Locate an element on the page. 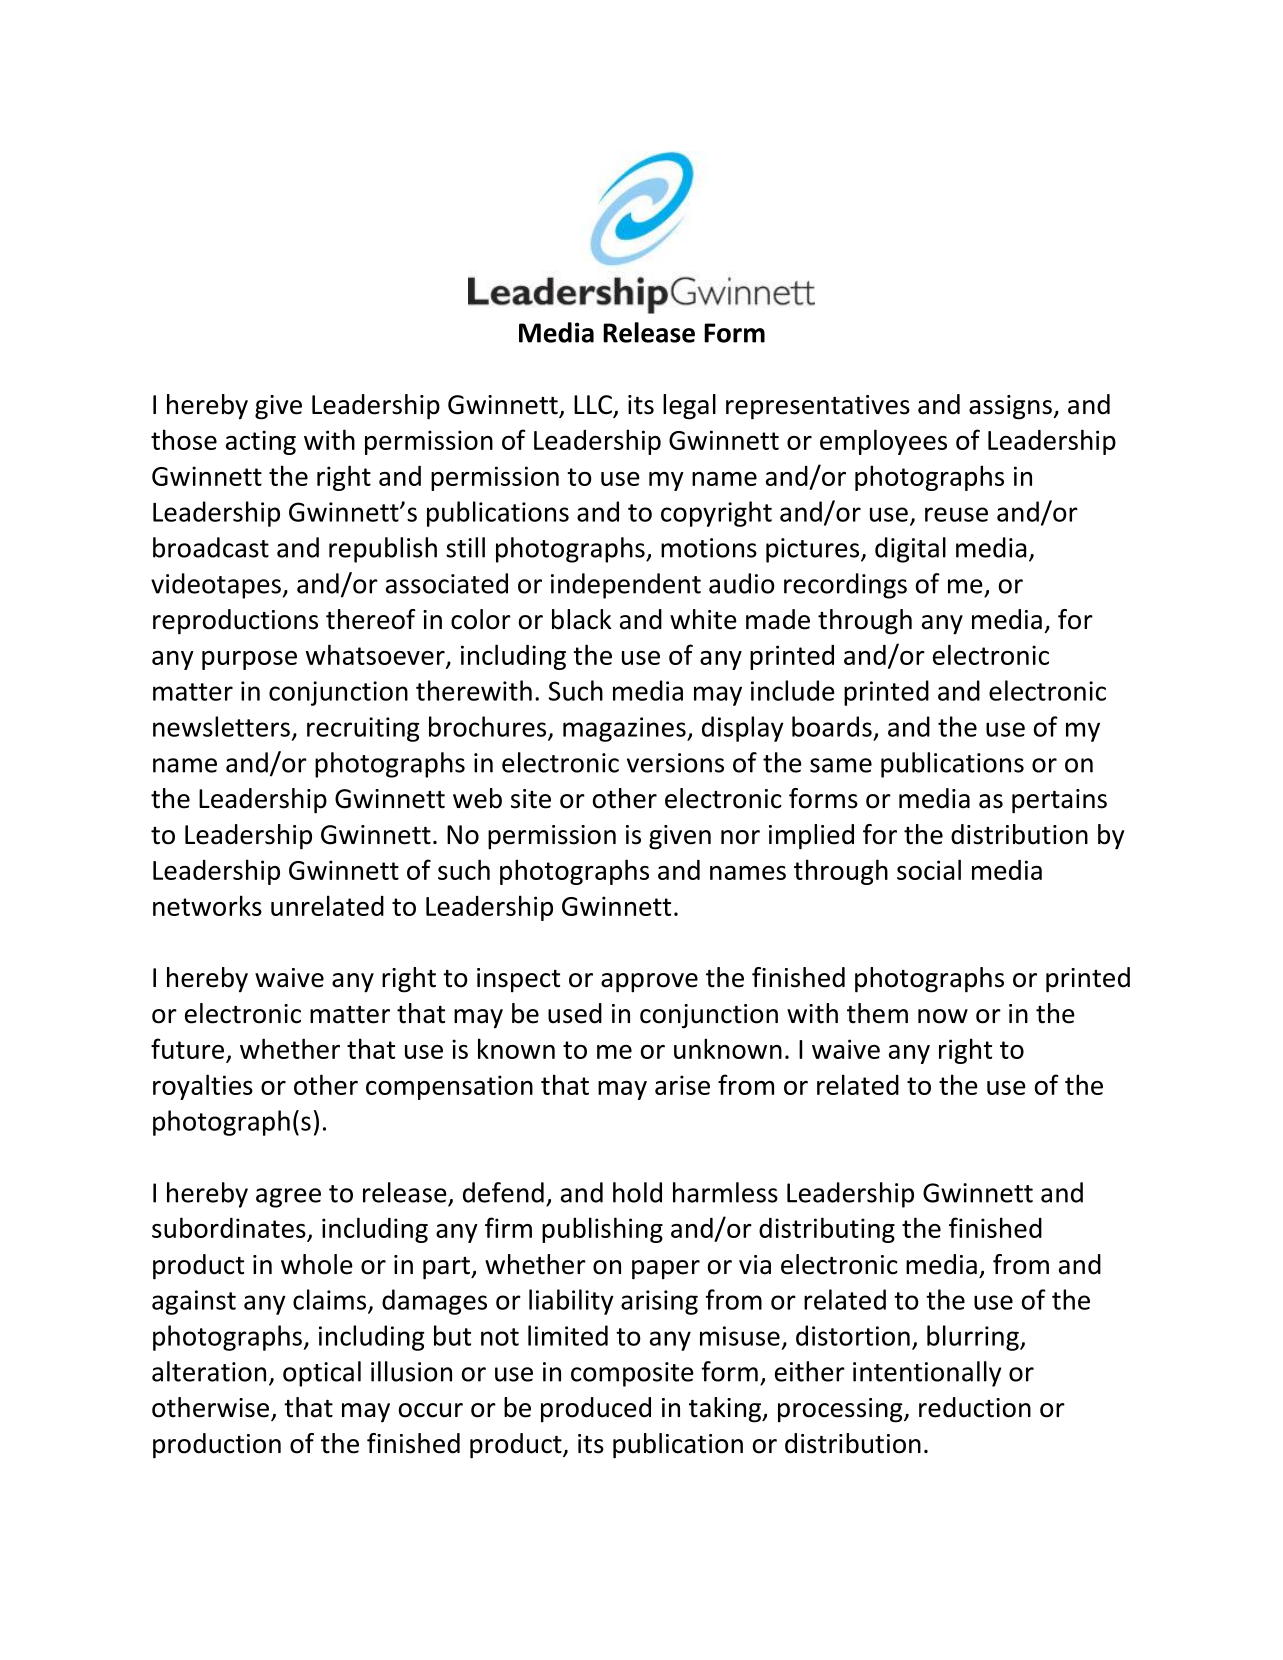 This page has height=1660, width=1283. royalties is located at coordinates (203, 1087).
